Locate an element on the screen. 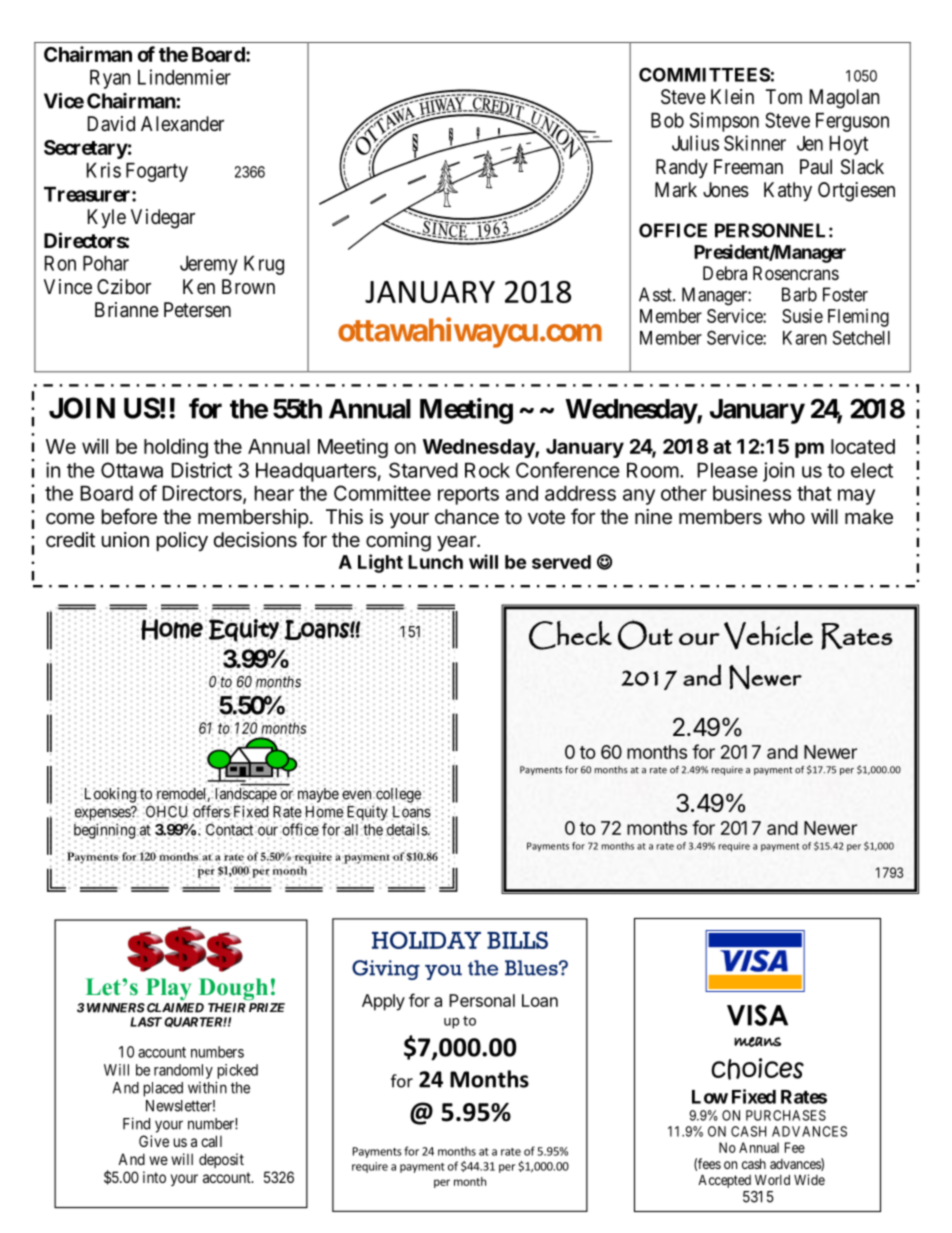  VISA is located at coordinates (757, 1015).
